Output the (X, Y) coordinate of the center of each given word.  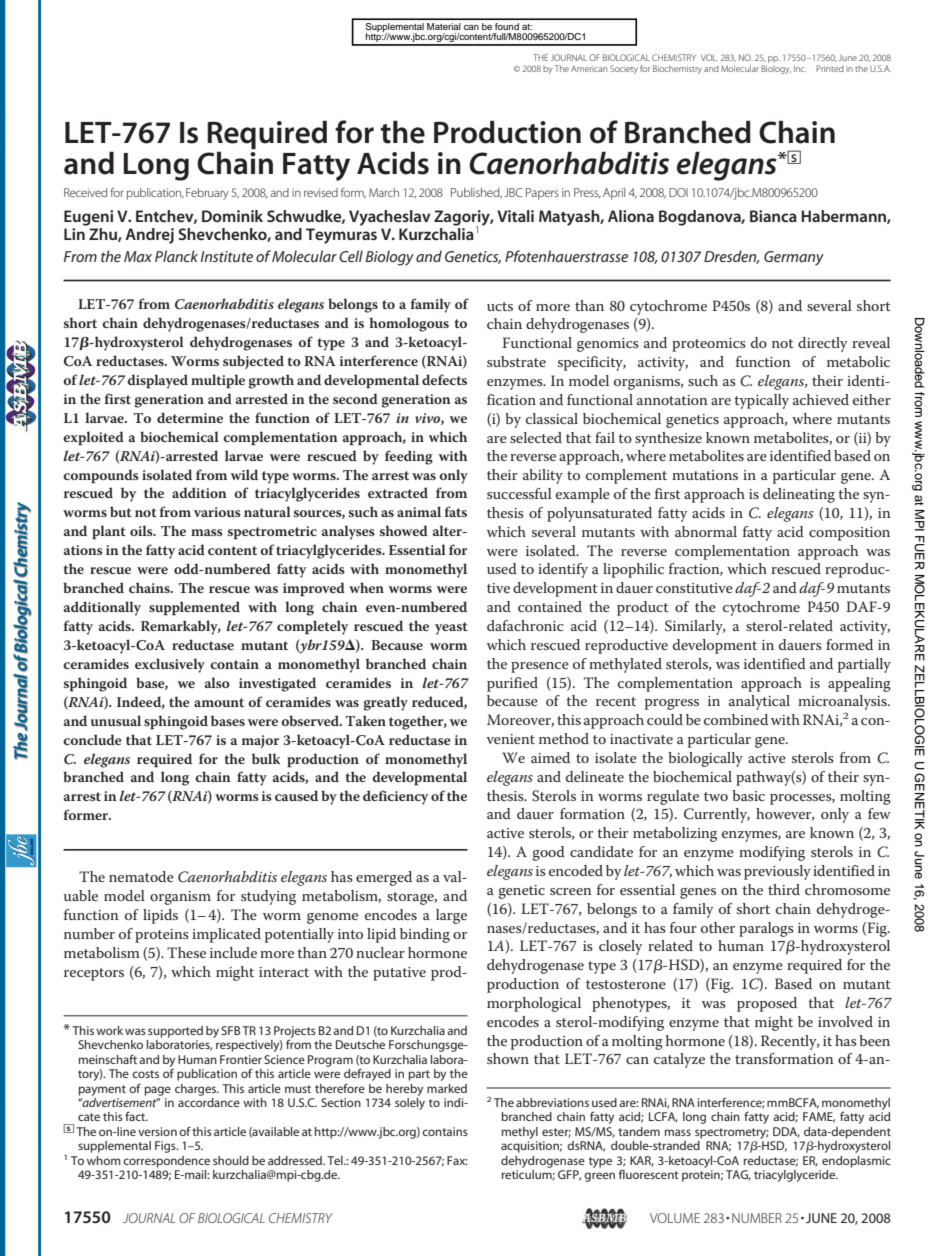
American (589, 68)
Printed (830, 68)
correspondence (166, 1162)
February (207, 194)
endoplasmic (856, 1162)
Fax (457, 1160)
